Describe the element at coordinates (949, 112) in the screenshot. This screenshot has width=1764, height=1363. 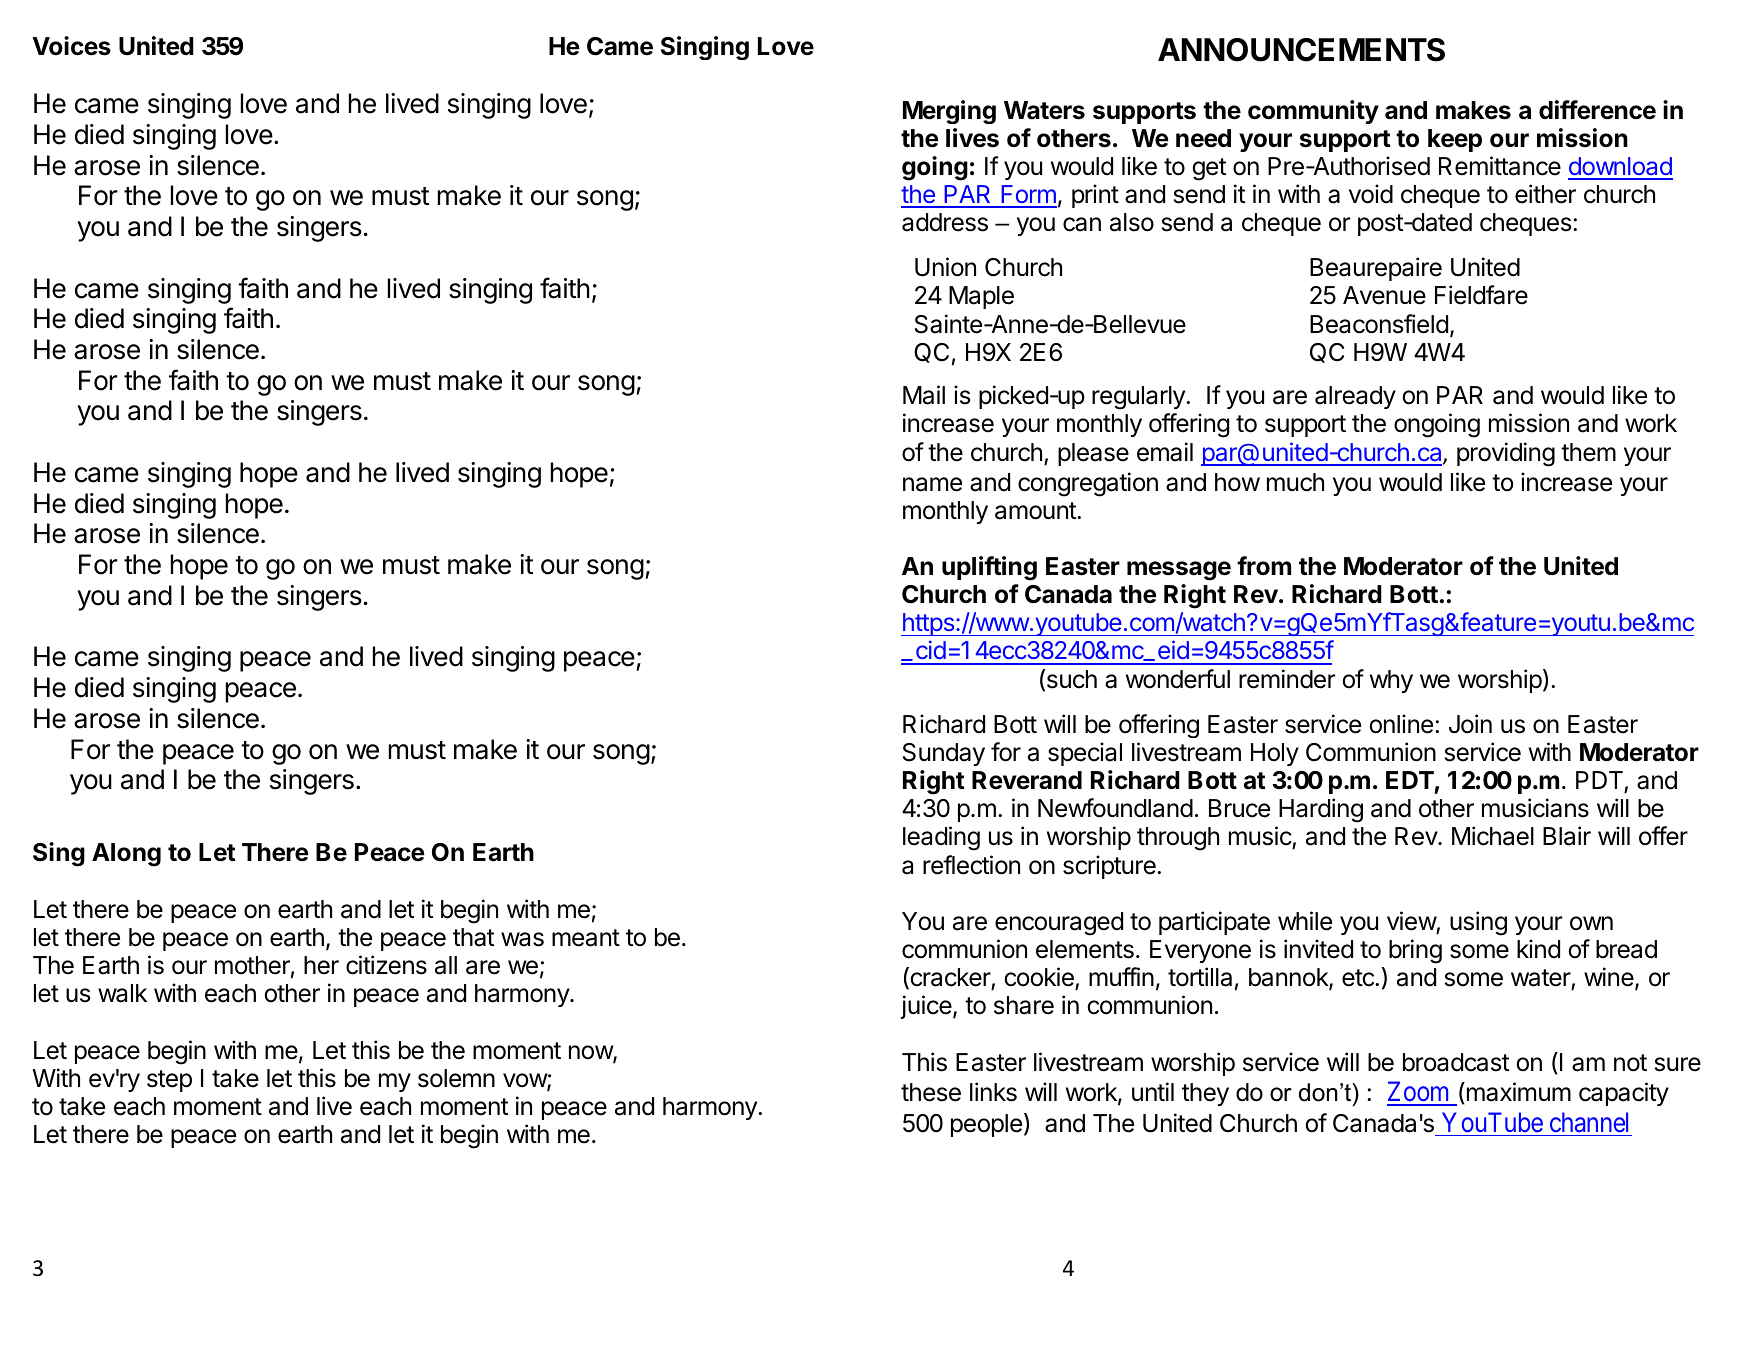
I see `Merging` at that location.
